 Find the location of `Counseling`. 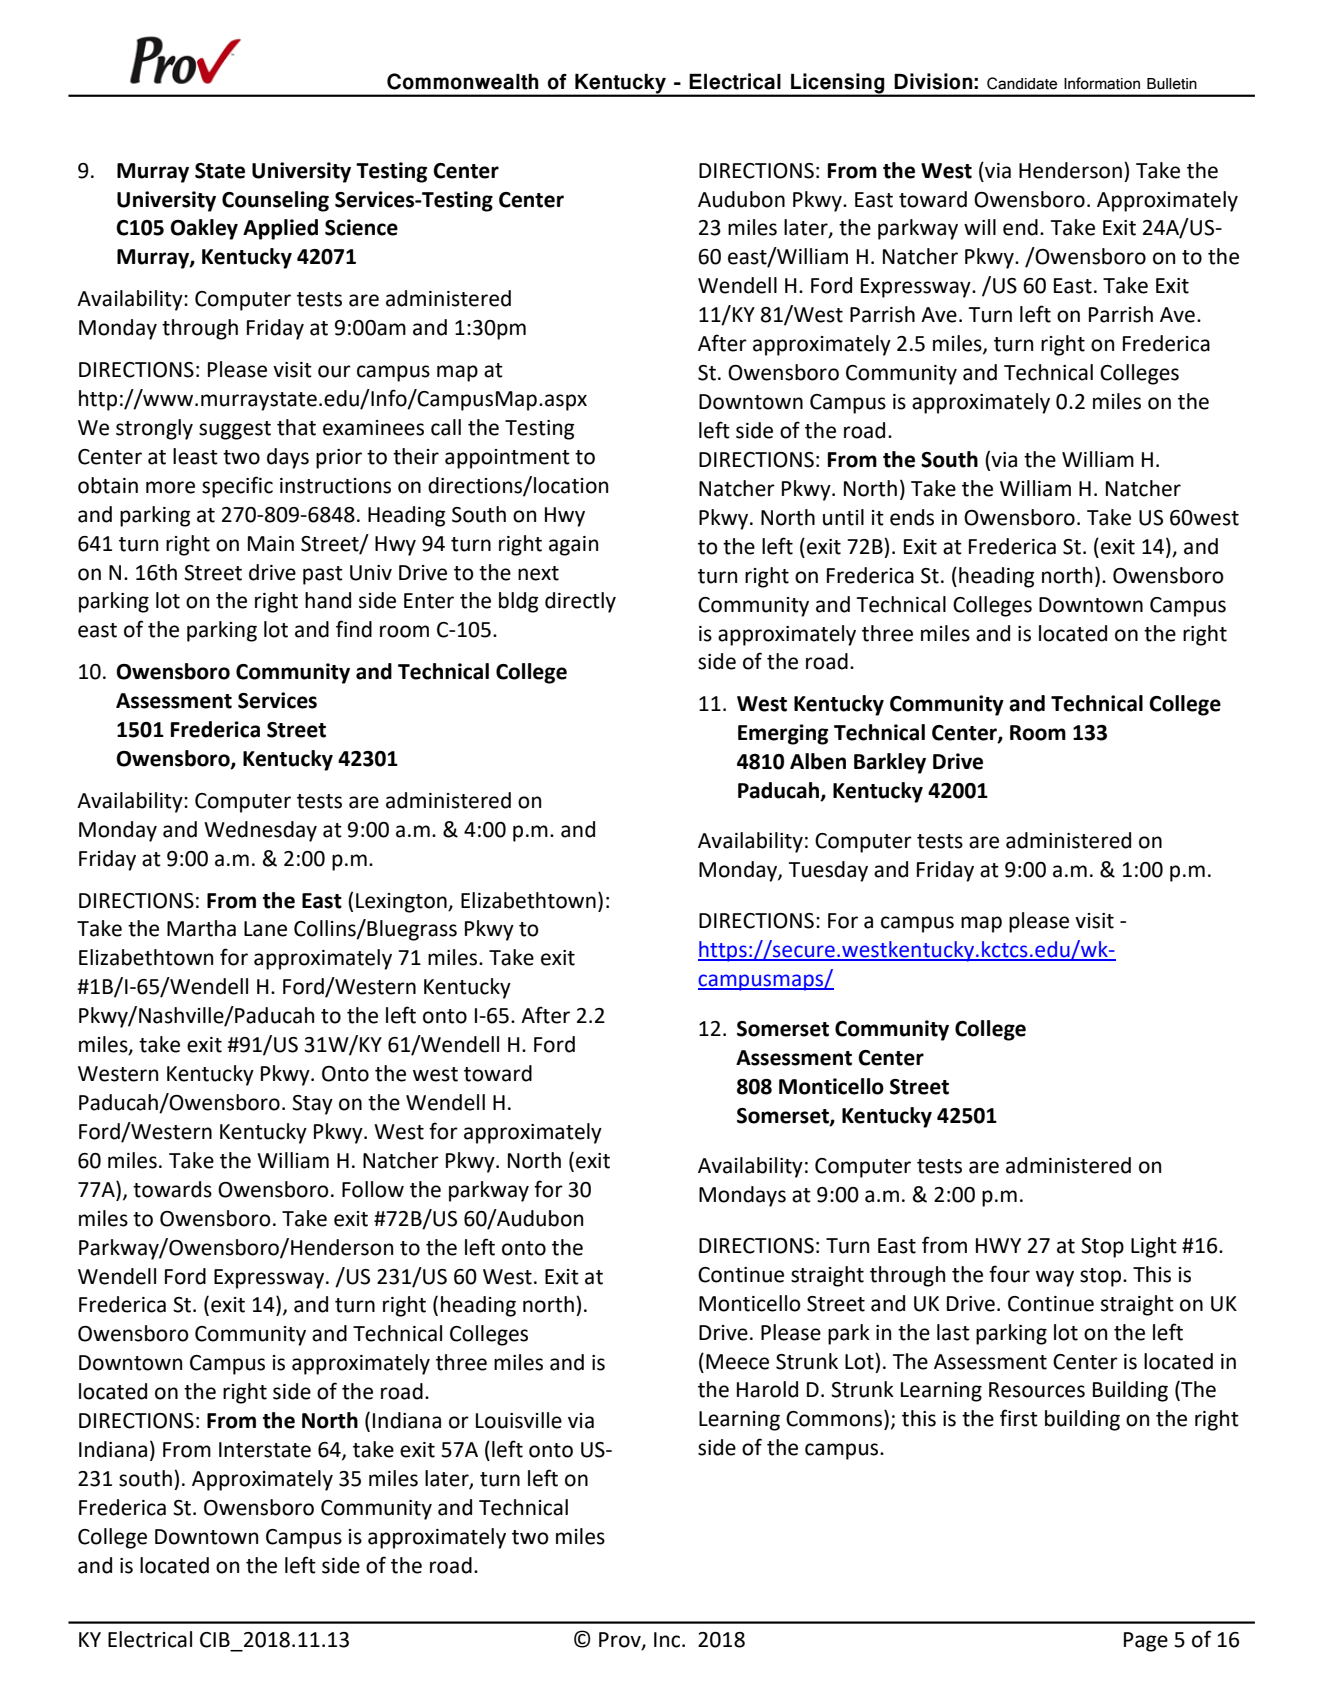

Counseling is located at coordinates (275, 201).
